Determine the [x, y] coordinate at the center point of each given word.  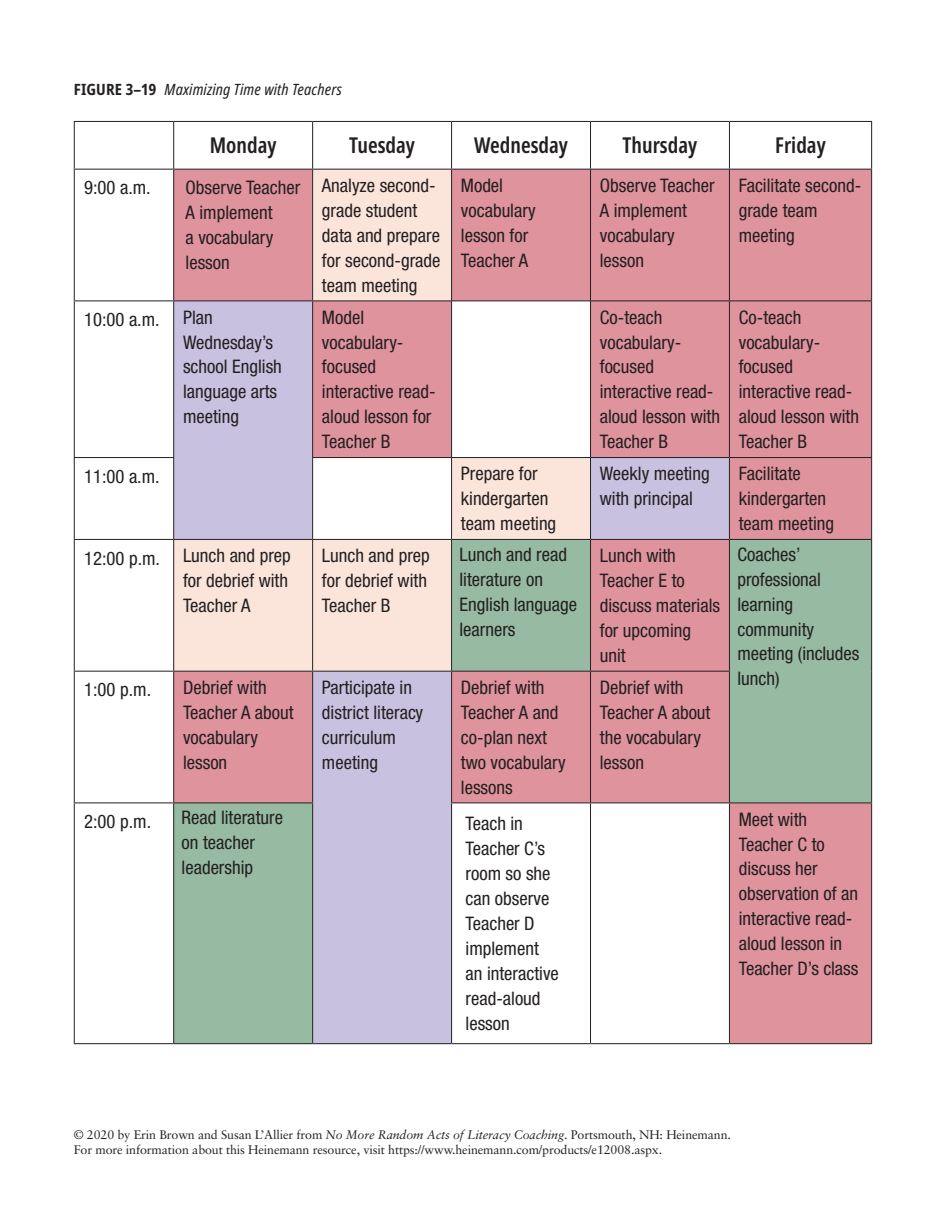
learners [487, 629]
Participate [358, 689]
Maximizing [197, 91]
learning [765, 606]
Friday [801, 147]
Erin [145, 1134]
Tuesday [382, 147]
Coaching [540, 1135]
